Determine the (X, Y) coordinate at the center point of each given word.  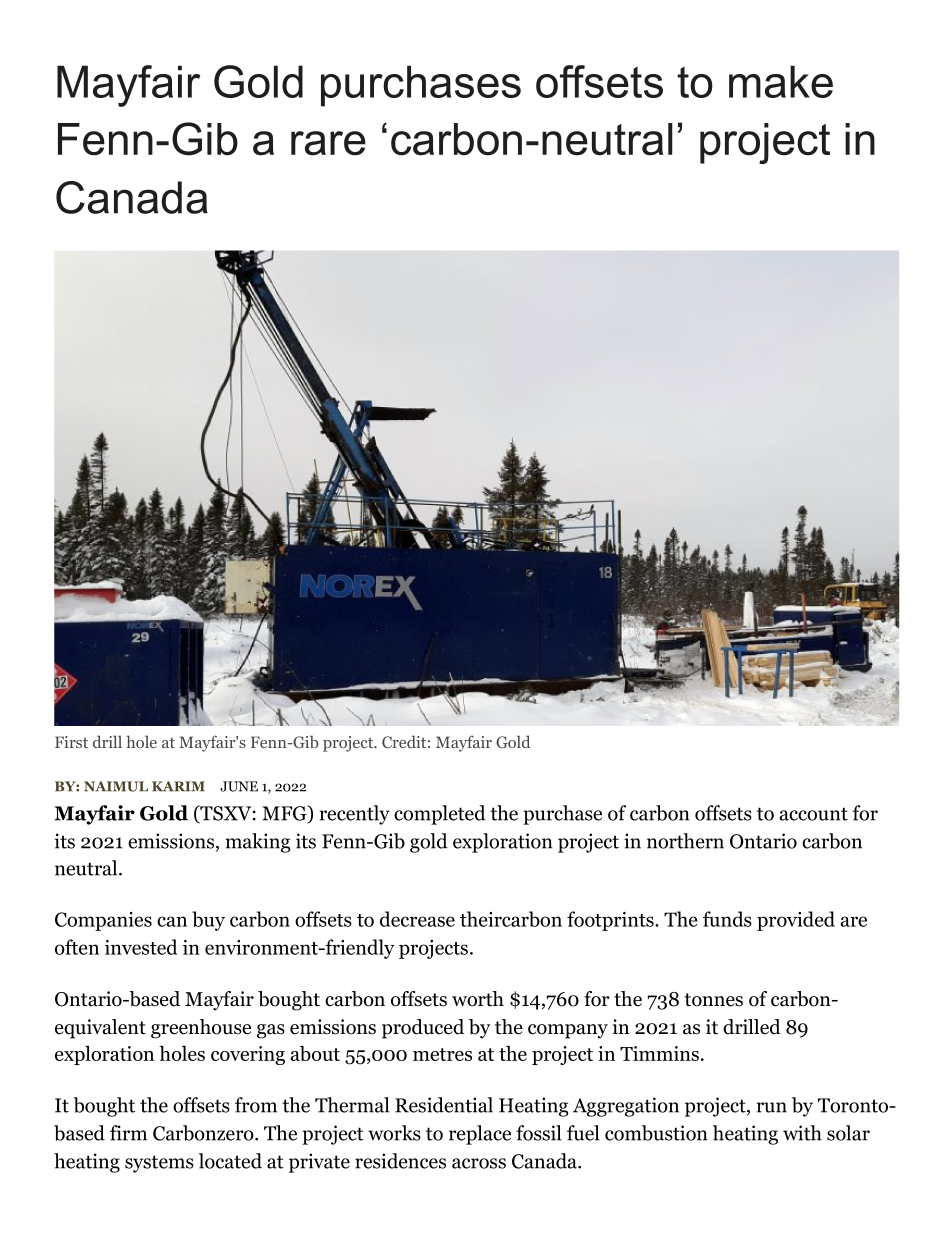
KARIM (178, 786)
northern (685, 841)
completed (440, 815)
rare (328, 143)
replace (480, 1135)
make (781, 81)
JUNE (239, 786)
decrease (417, 919)
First (71, 742)
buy (208, 921)
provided (796, 921)
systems (159, 1164)
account (814, 814)
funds (727, 919)
